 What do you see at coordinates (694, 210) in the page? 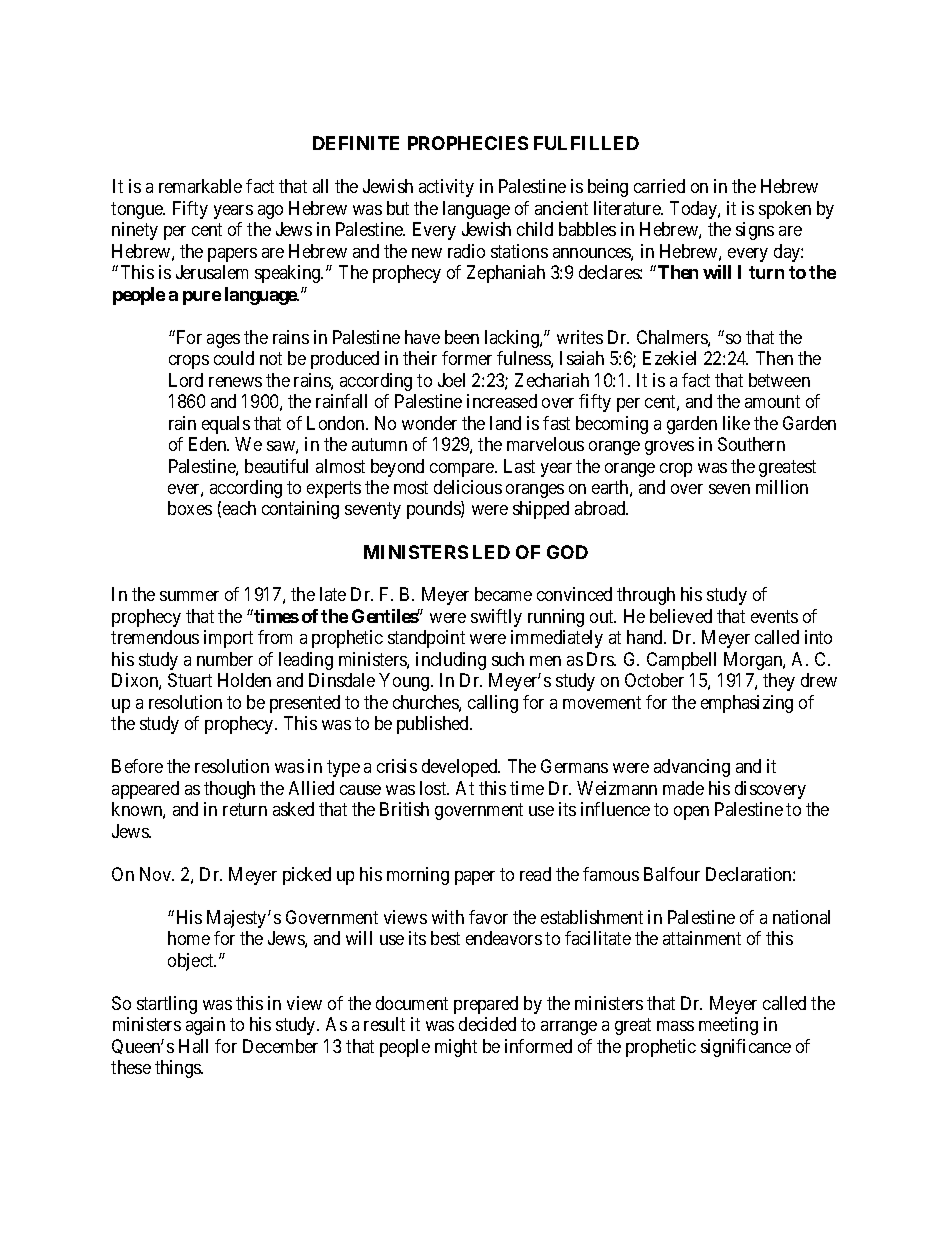
I see `Today` at bounding box center [694, 210].
